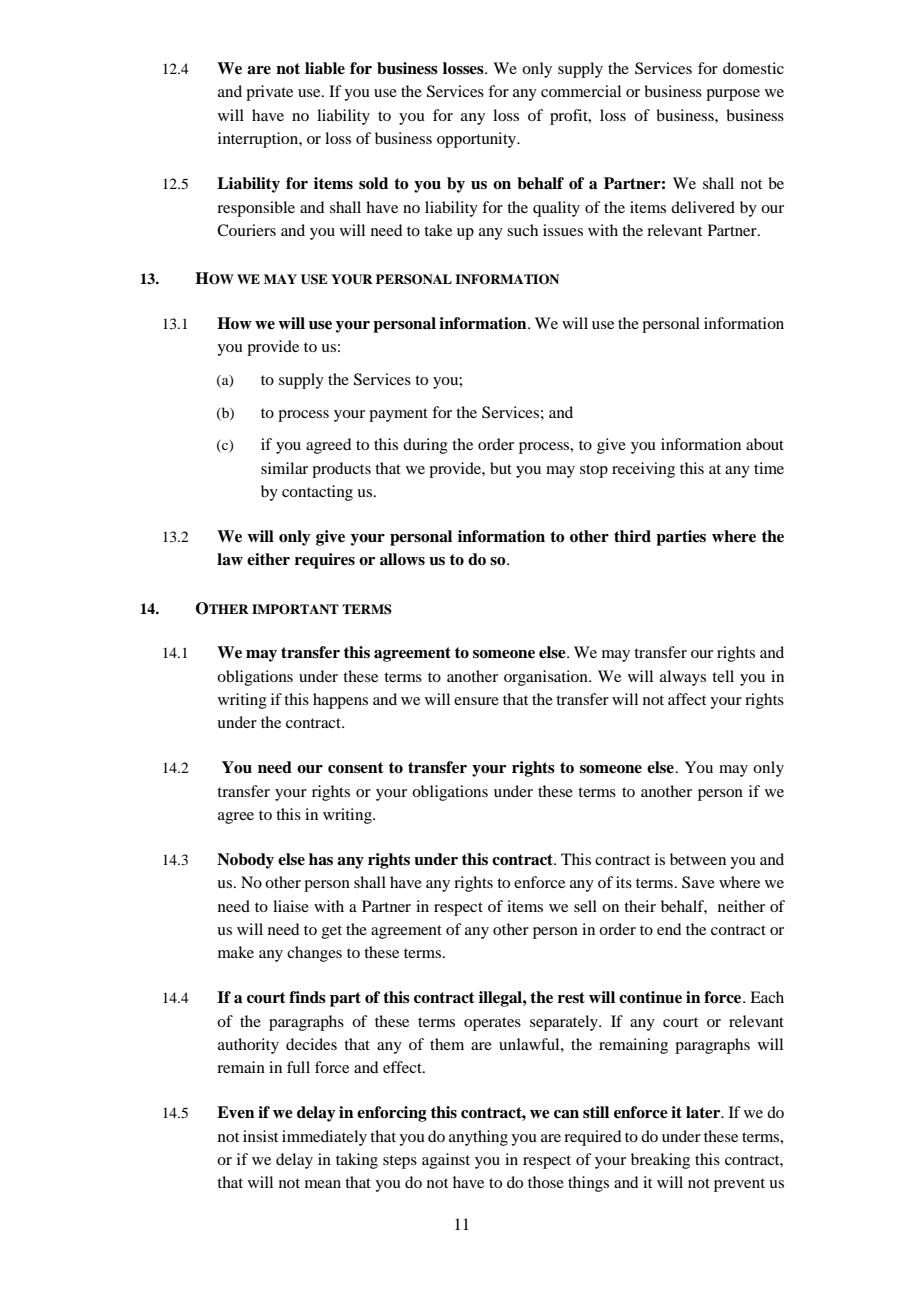  What do you see at coordinates (324, 1138) in the image?
I see `immediately` at bounding box center [324, 1138].
